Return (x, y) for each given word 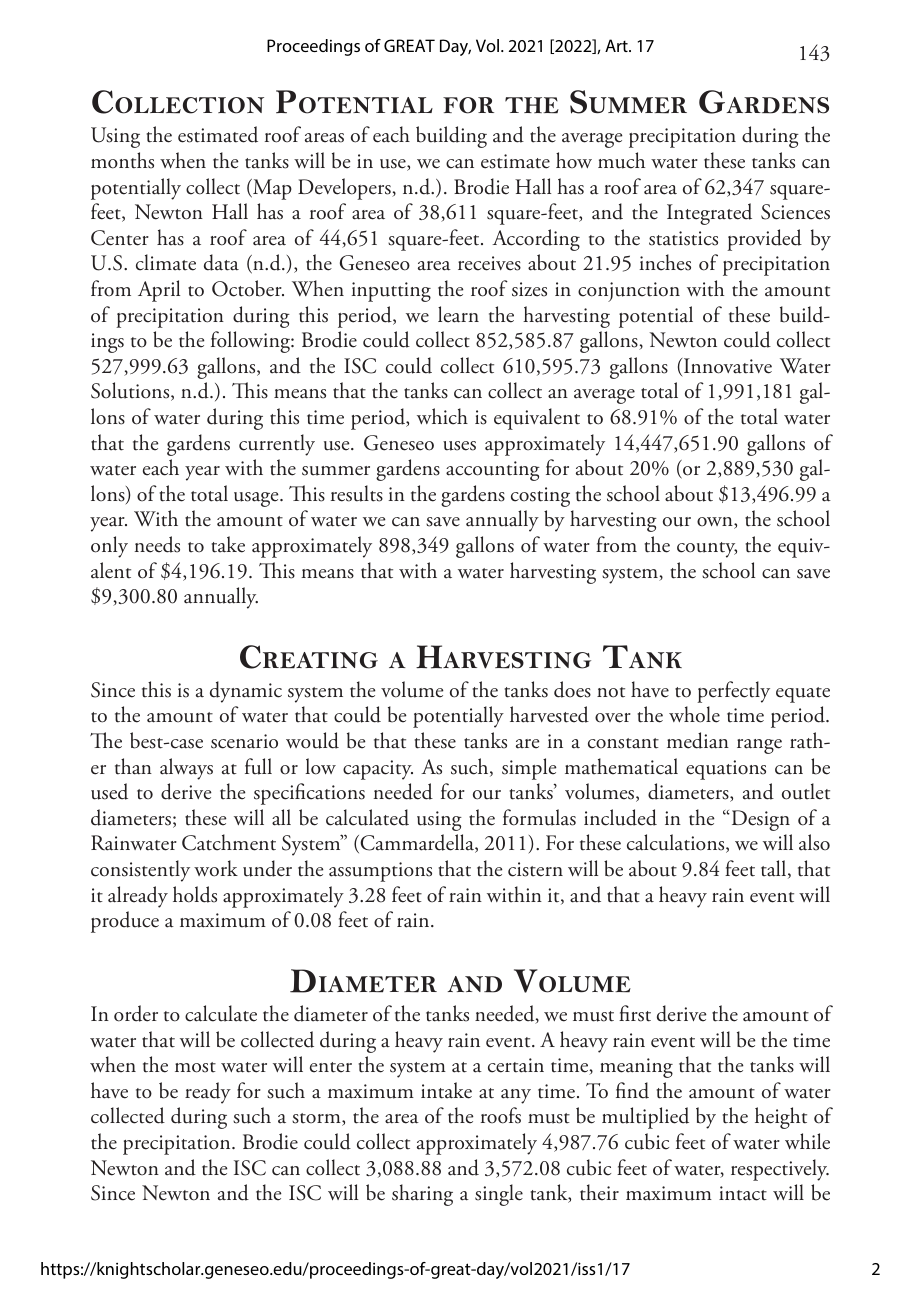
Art (617, 45)
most (195, 1067)
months (122, 160)
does (572, 689)
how (574, 160)
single (499, 1195)
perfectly (733, 692)
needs (157, 544)
